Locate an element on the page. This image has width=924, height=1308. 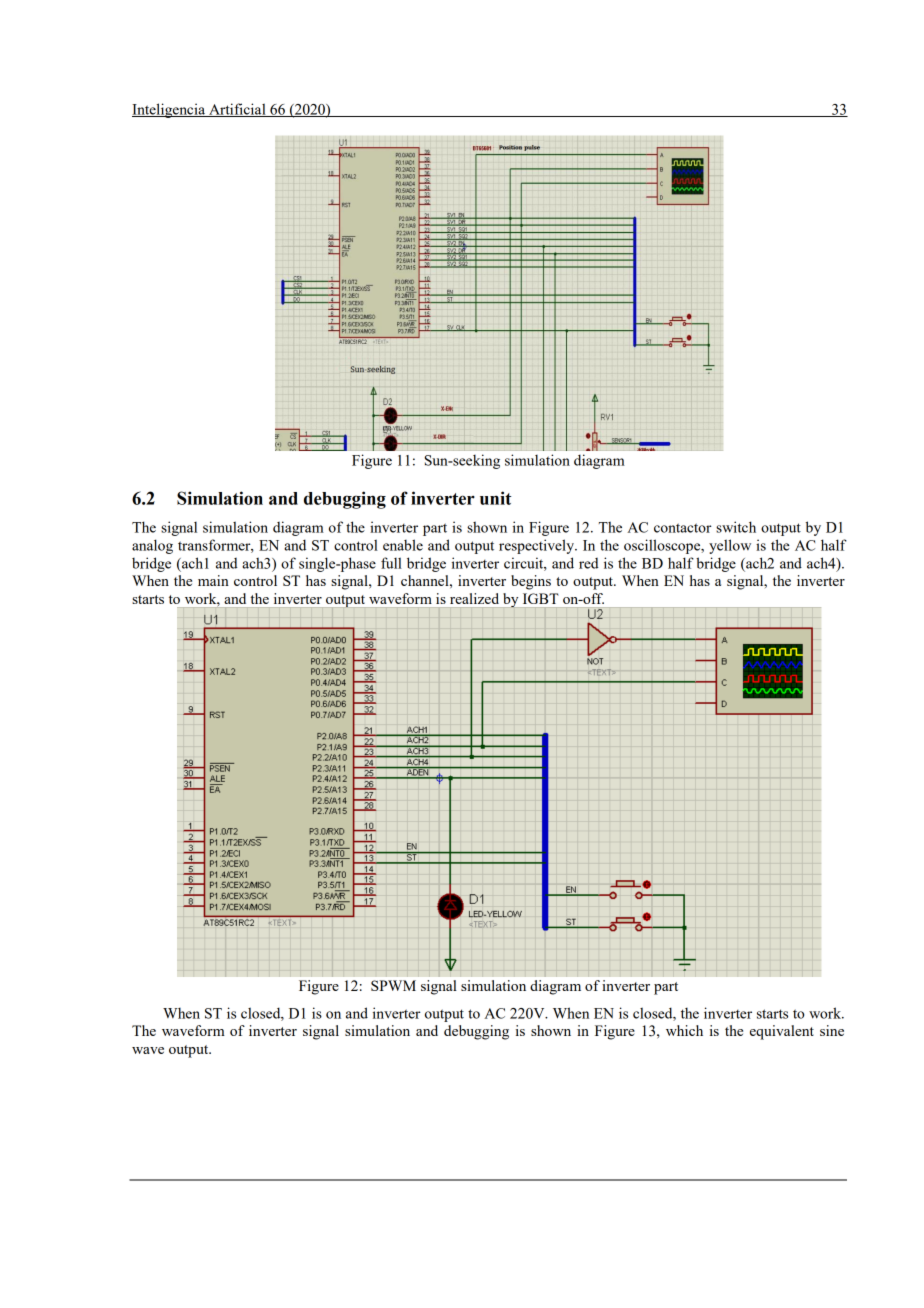
unit is located at coordinates (495, 498).
